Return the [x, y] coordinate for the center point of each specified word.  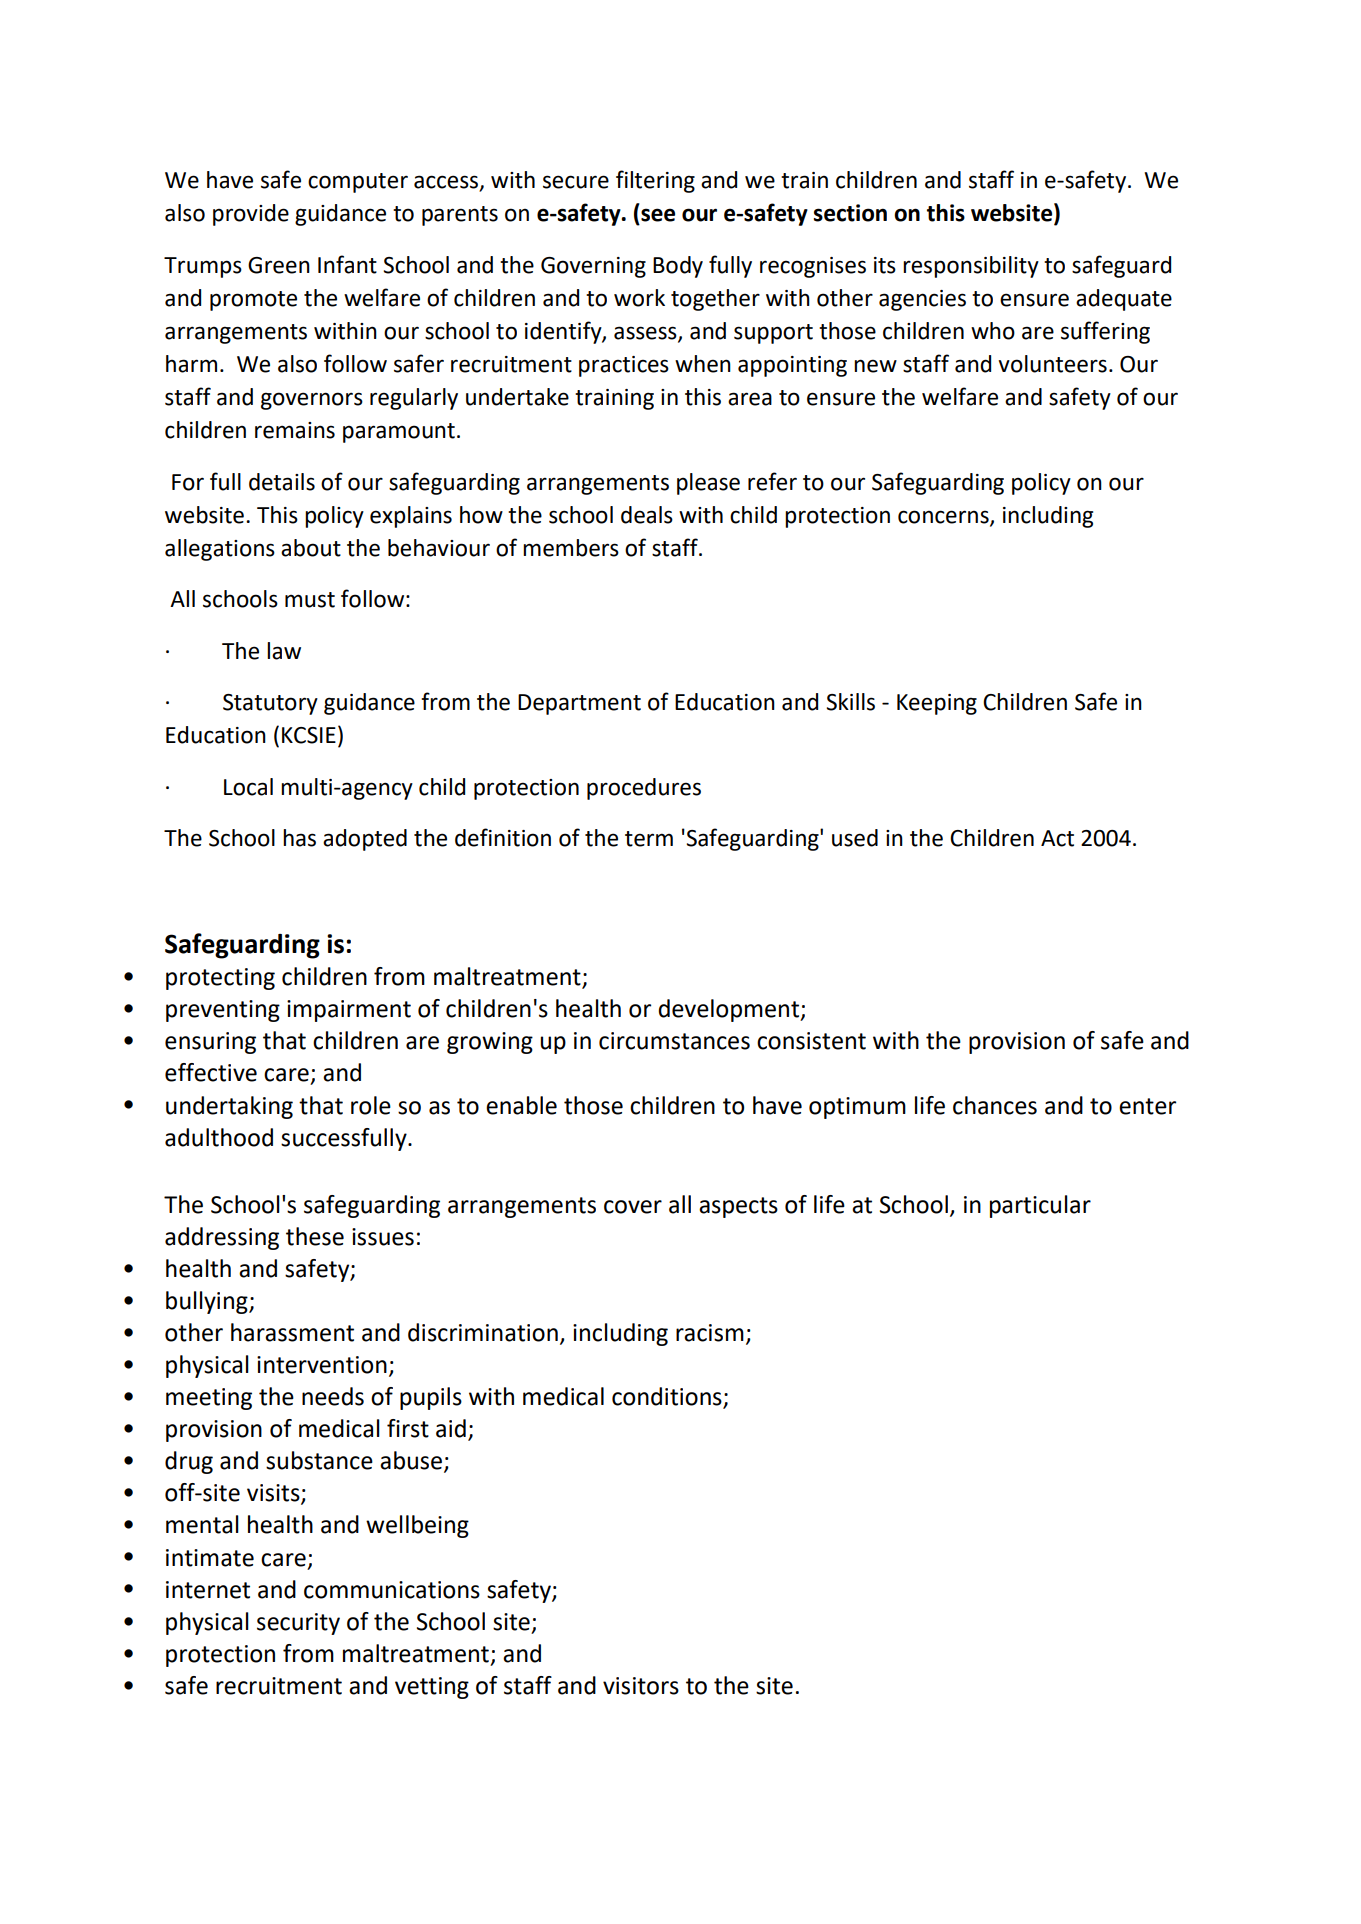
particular [1040, 1206]
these [315, 1236]
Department [579, 704]
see [658, 215]
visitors [641, 1686]
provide [251, 215]
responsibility [971, 267]
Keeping [937, 704]
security [298, 1624]
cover [633, 1207]
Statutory [270, 704]
